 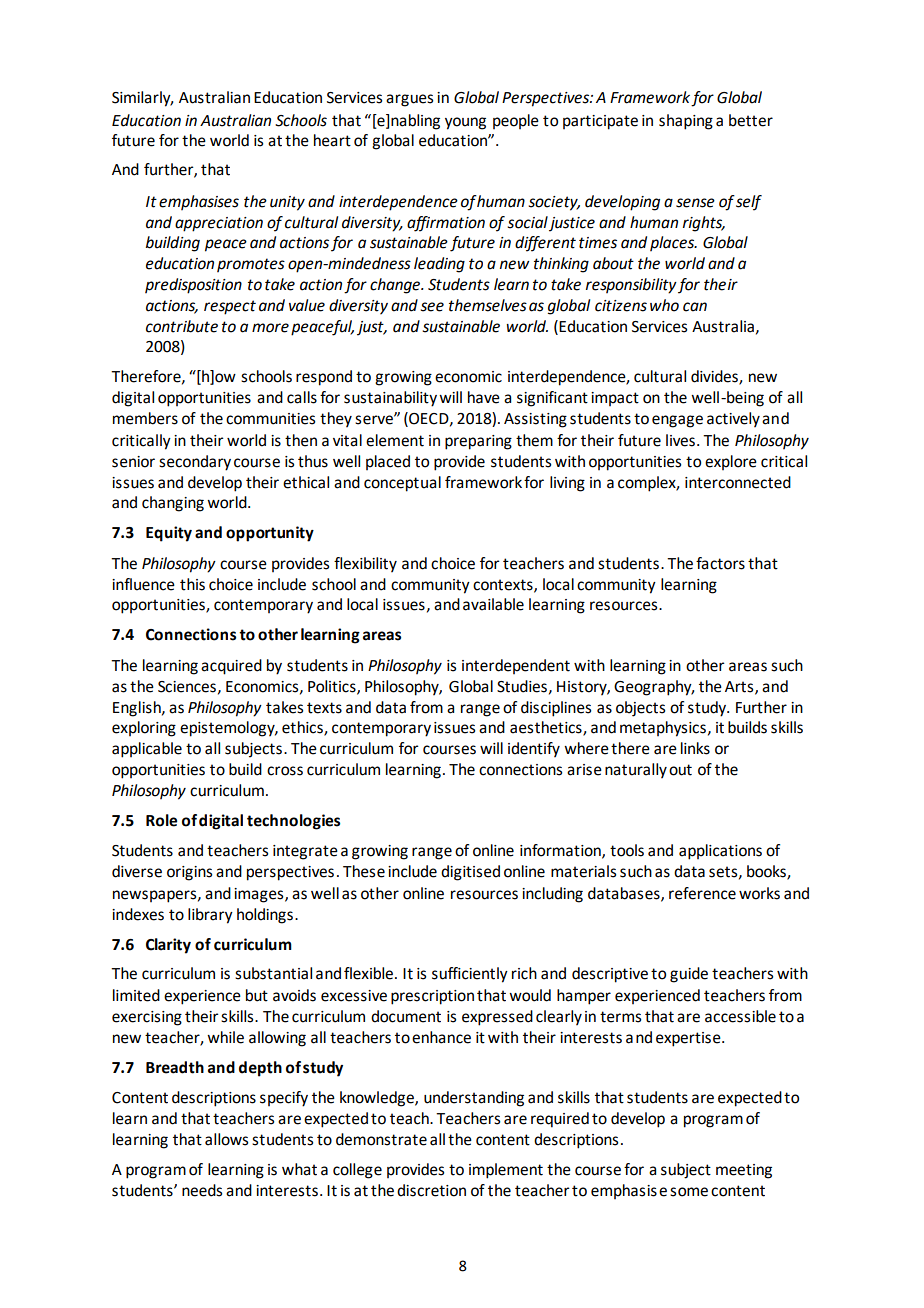 What do you see at coordinates (689, 1192) in the screenshot?
I see `some` at bounding box center [689, 1192].
